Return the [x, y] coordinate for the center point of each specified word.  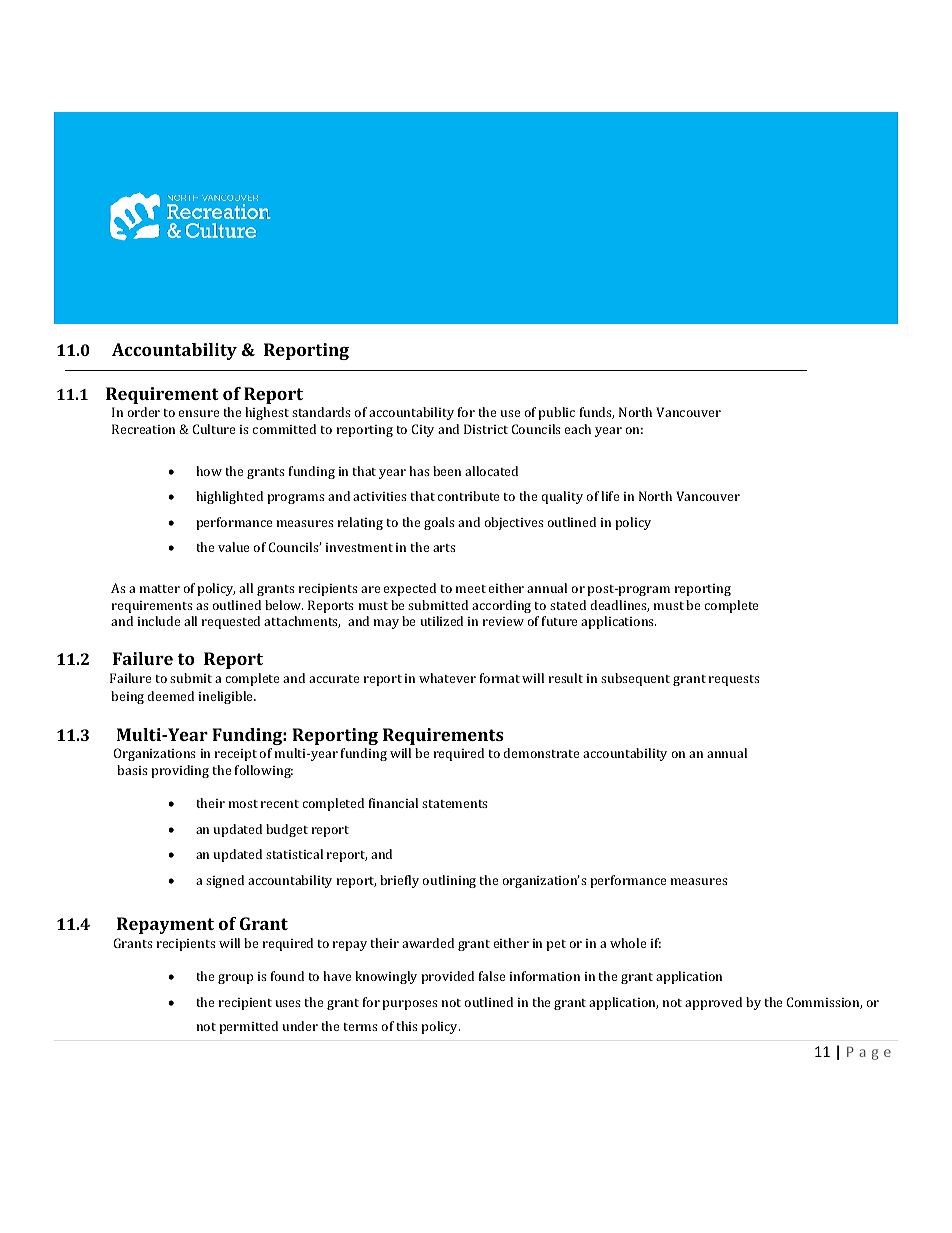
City [423, 430]
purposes [410, 1005]
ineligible [227, 697]
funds [597, 413]
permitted [248, 1027]
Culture [214, 429]
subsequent [635, 679]
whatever [447, 678]
